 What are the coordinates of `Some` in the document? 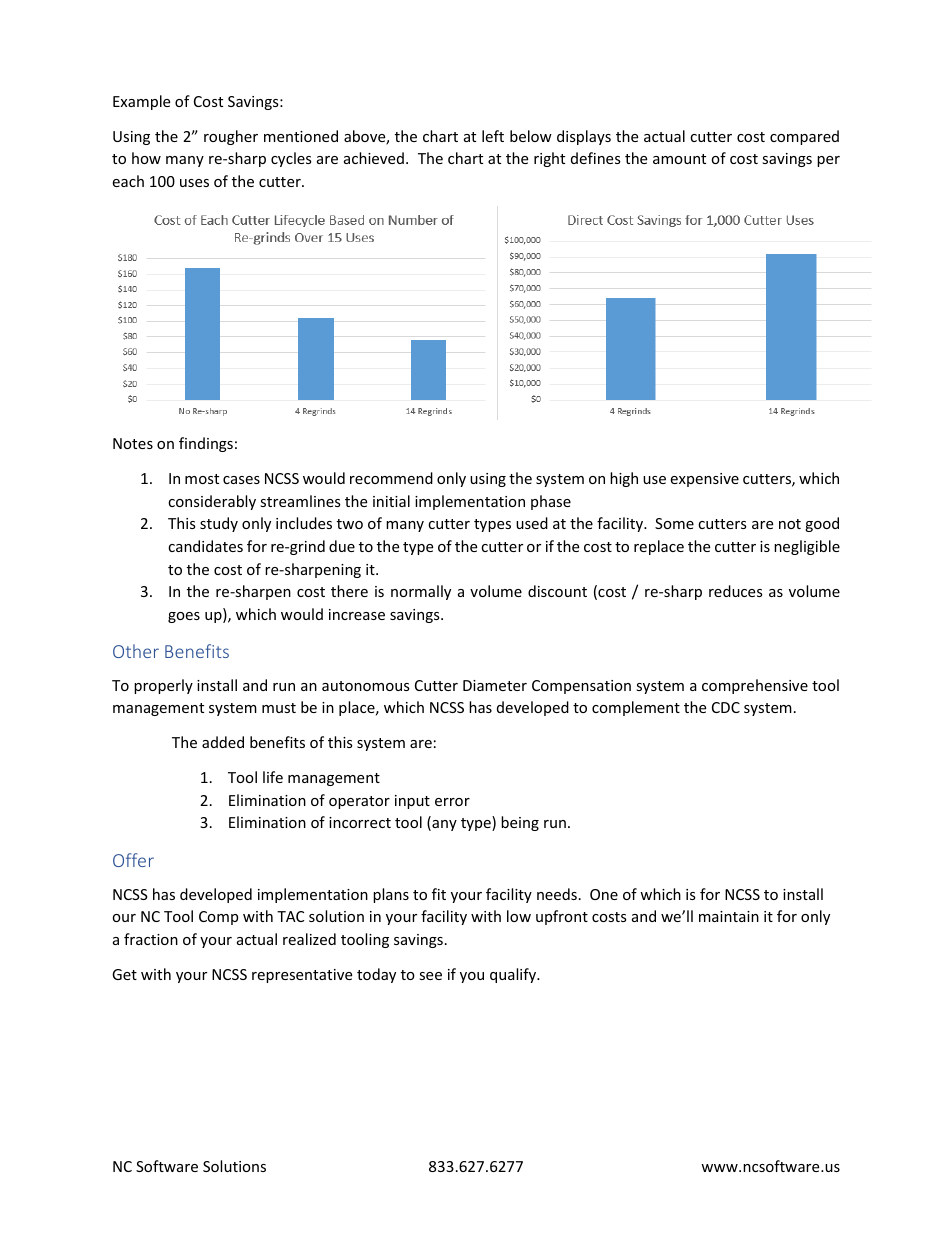 It's located at (674, 523).
